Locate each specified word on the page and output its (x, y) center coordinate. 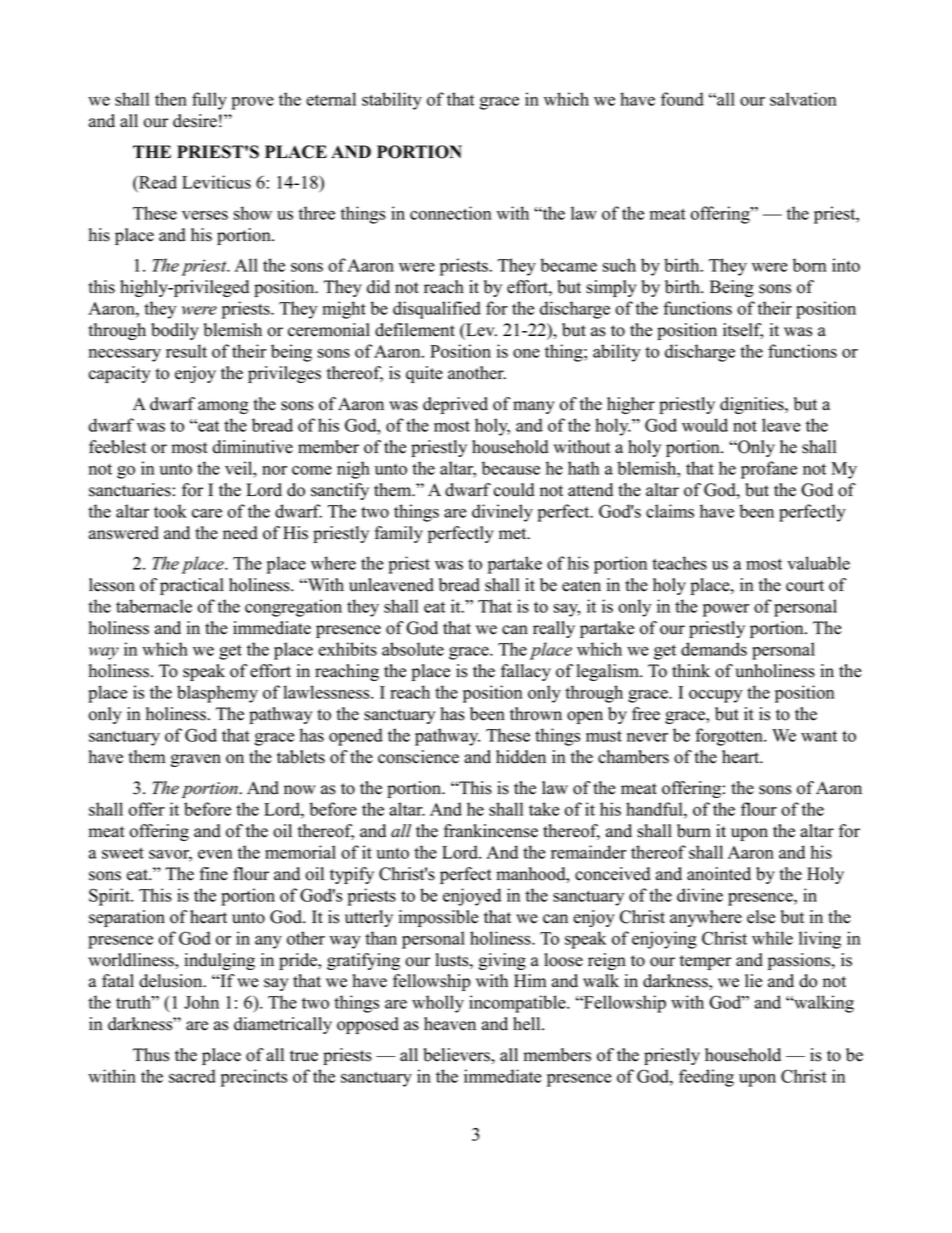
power (726, 610)
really (554, 629)
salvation (803, 99)
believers (457, 1055)
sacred (192, 1076)
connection (451, 213)
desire (195, 121)
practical (192, 586)
